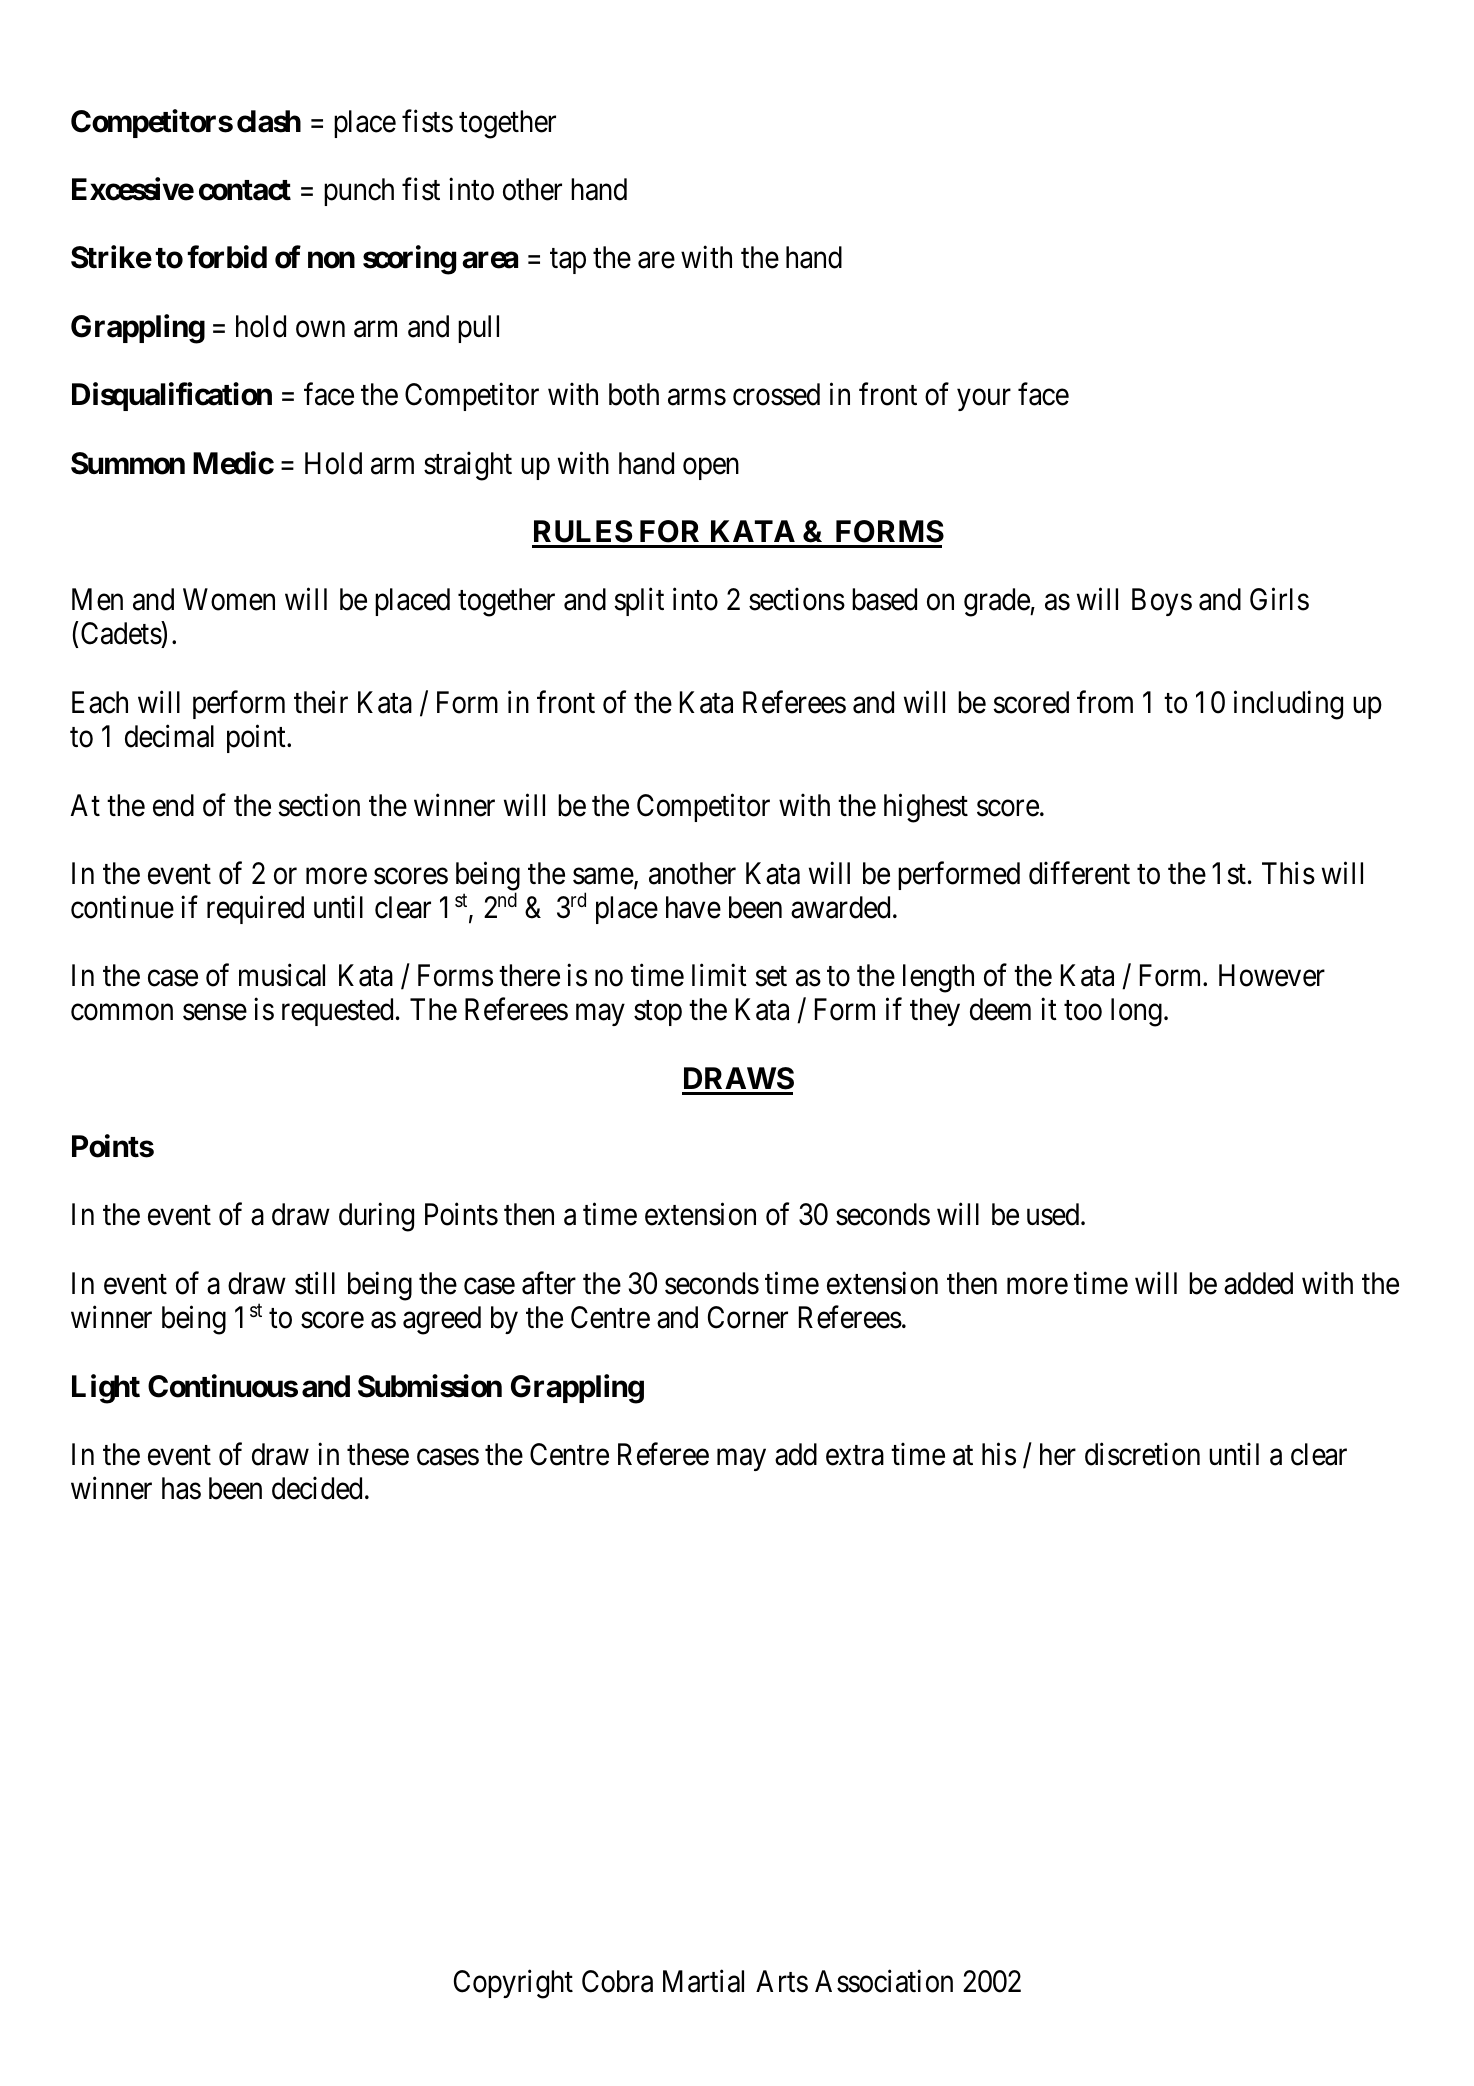  I want to click on your, so click(984, 400).
